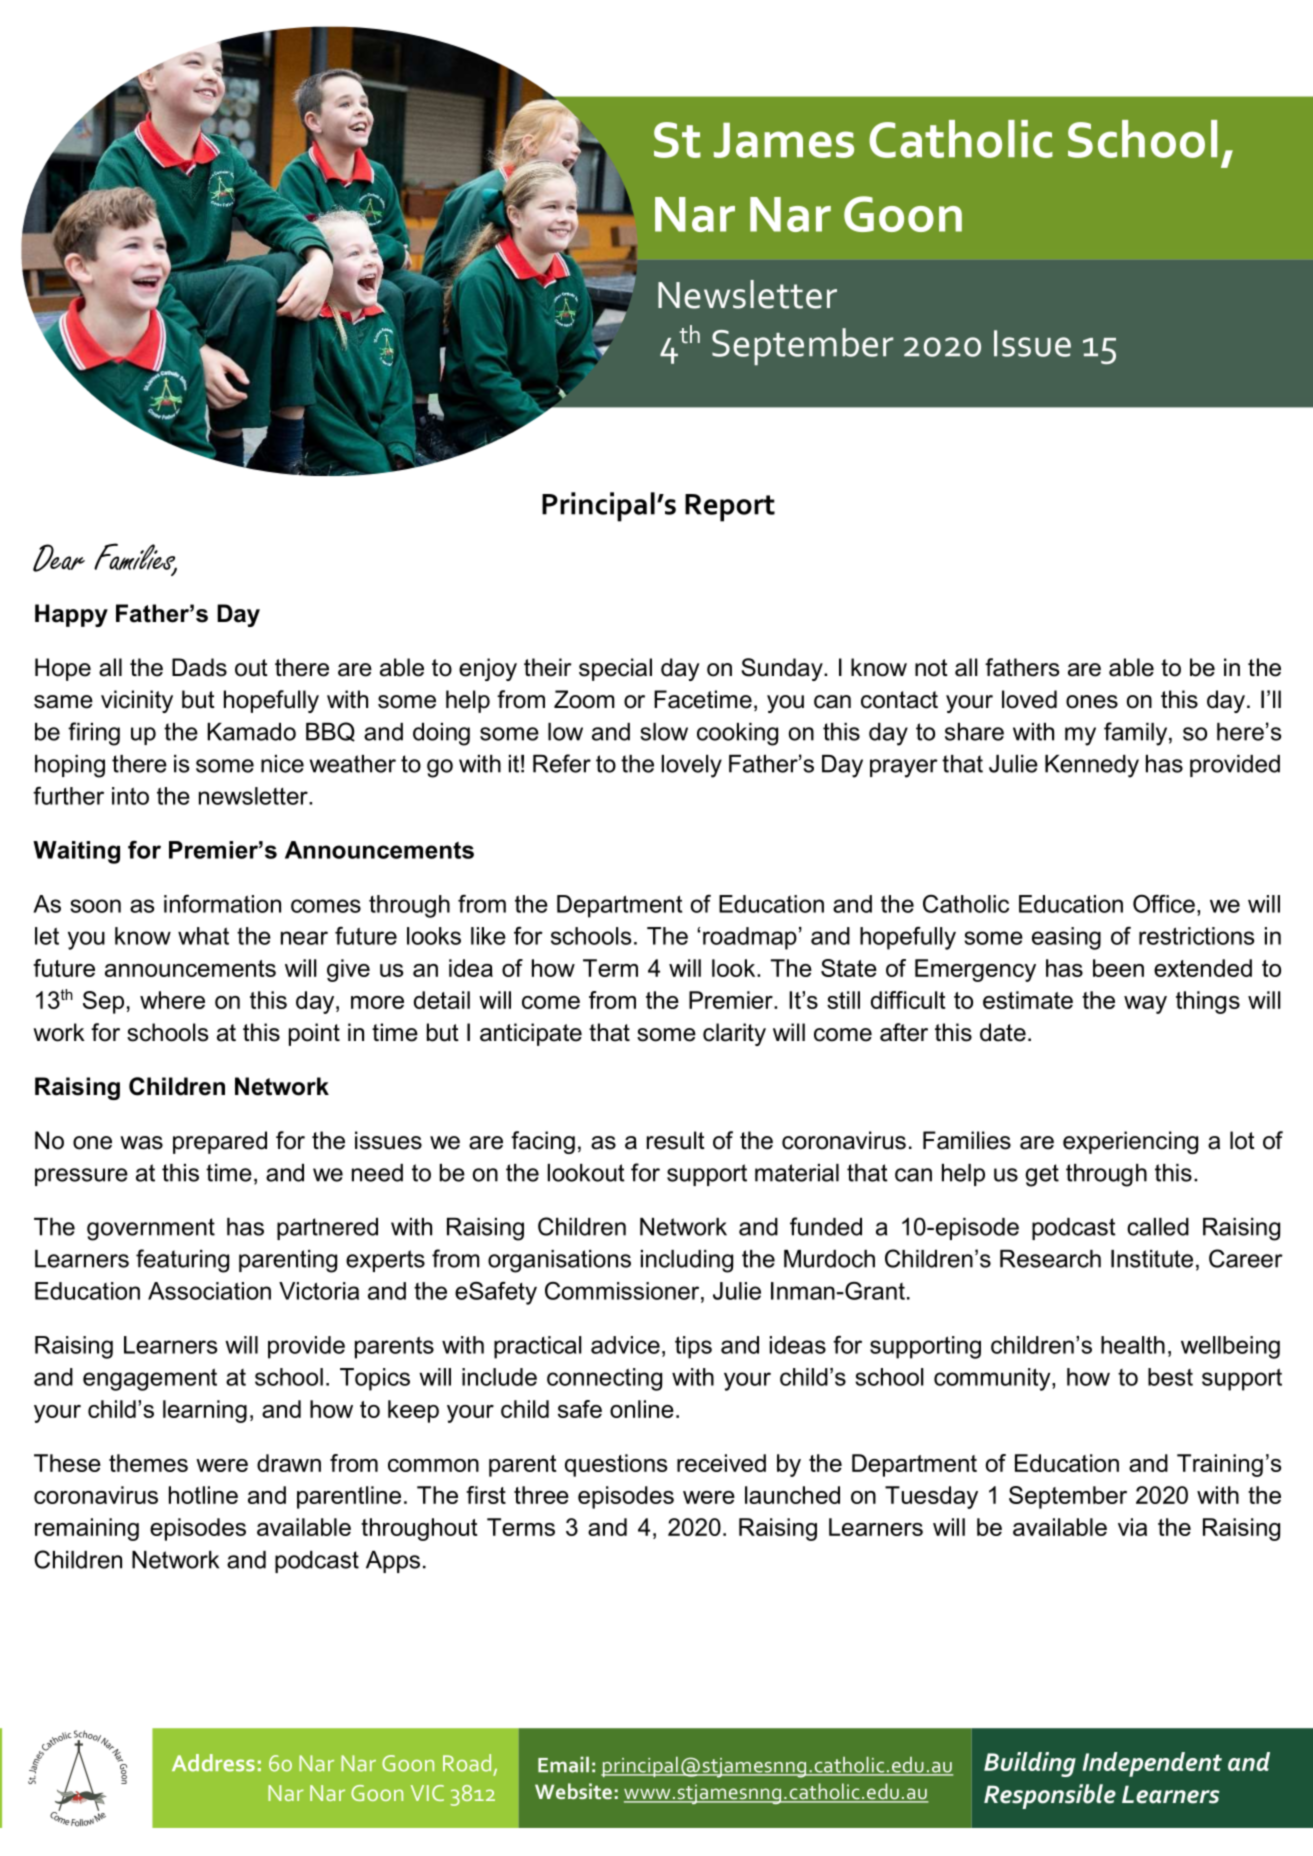  Describe the element at coordinates (59, 558) in the page. I see `Dear` at that location.
